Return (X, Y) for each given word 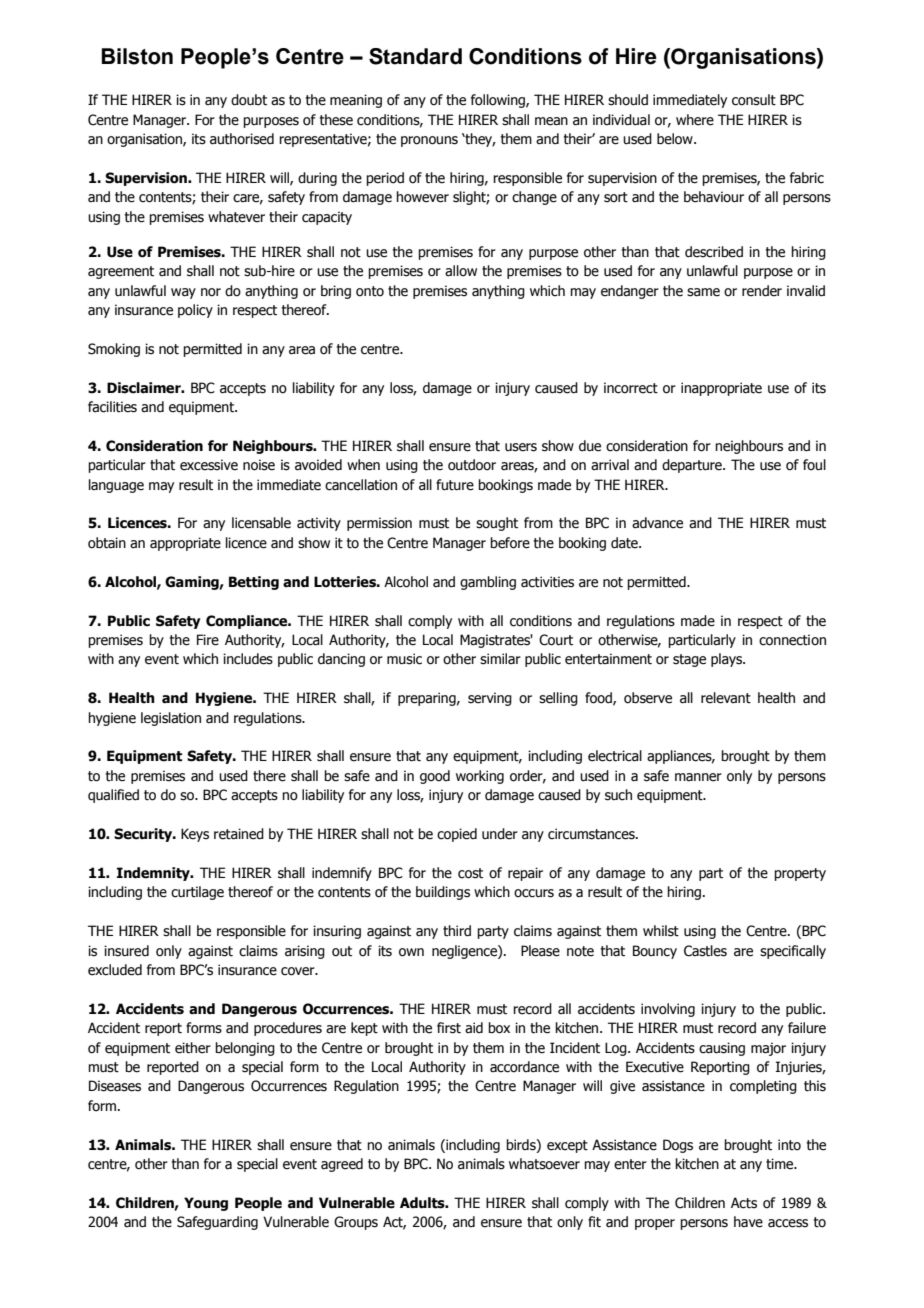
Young (206, 1204)
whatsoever (544, 1164)
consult (754, 100)
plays (728, 660)
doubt (249, 100)
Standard (415, 56)
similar (500, 659)
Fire (208, 640)
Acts (744, 1203)
